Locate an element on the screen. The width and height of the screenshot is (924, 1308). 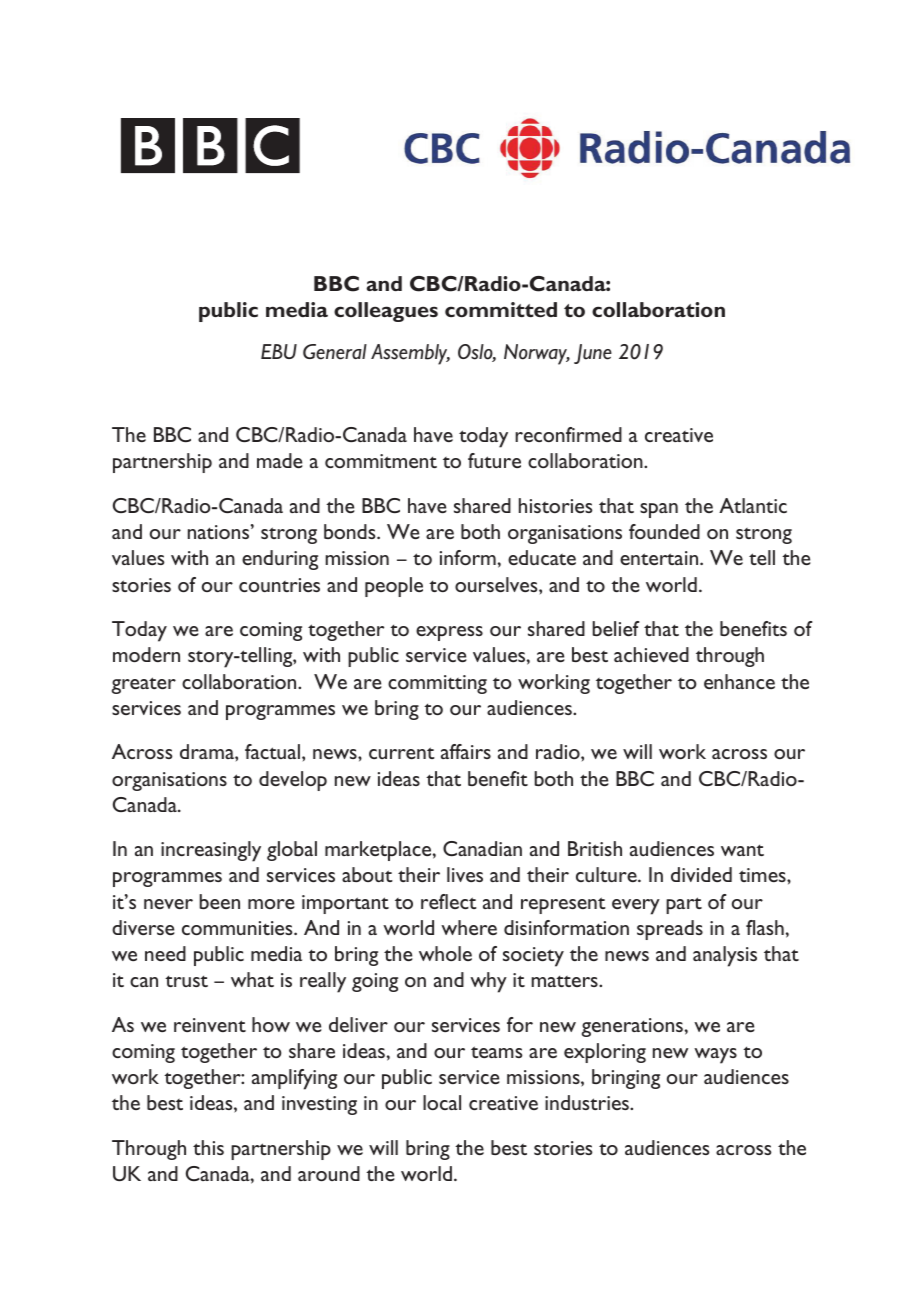
this is located at coordinates (208, 1147).
